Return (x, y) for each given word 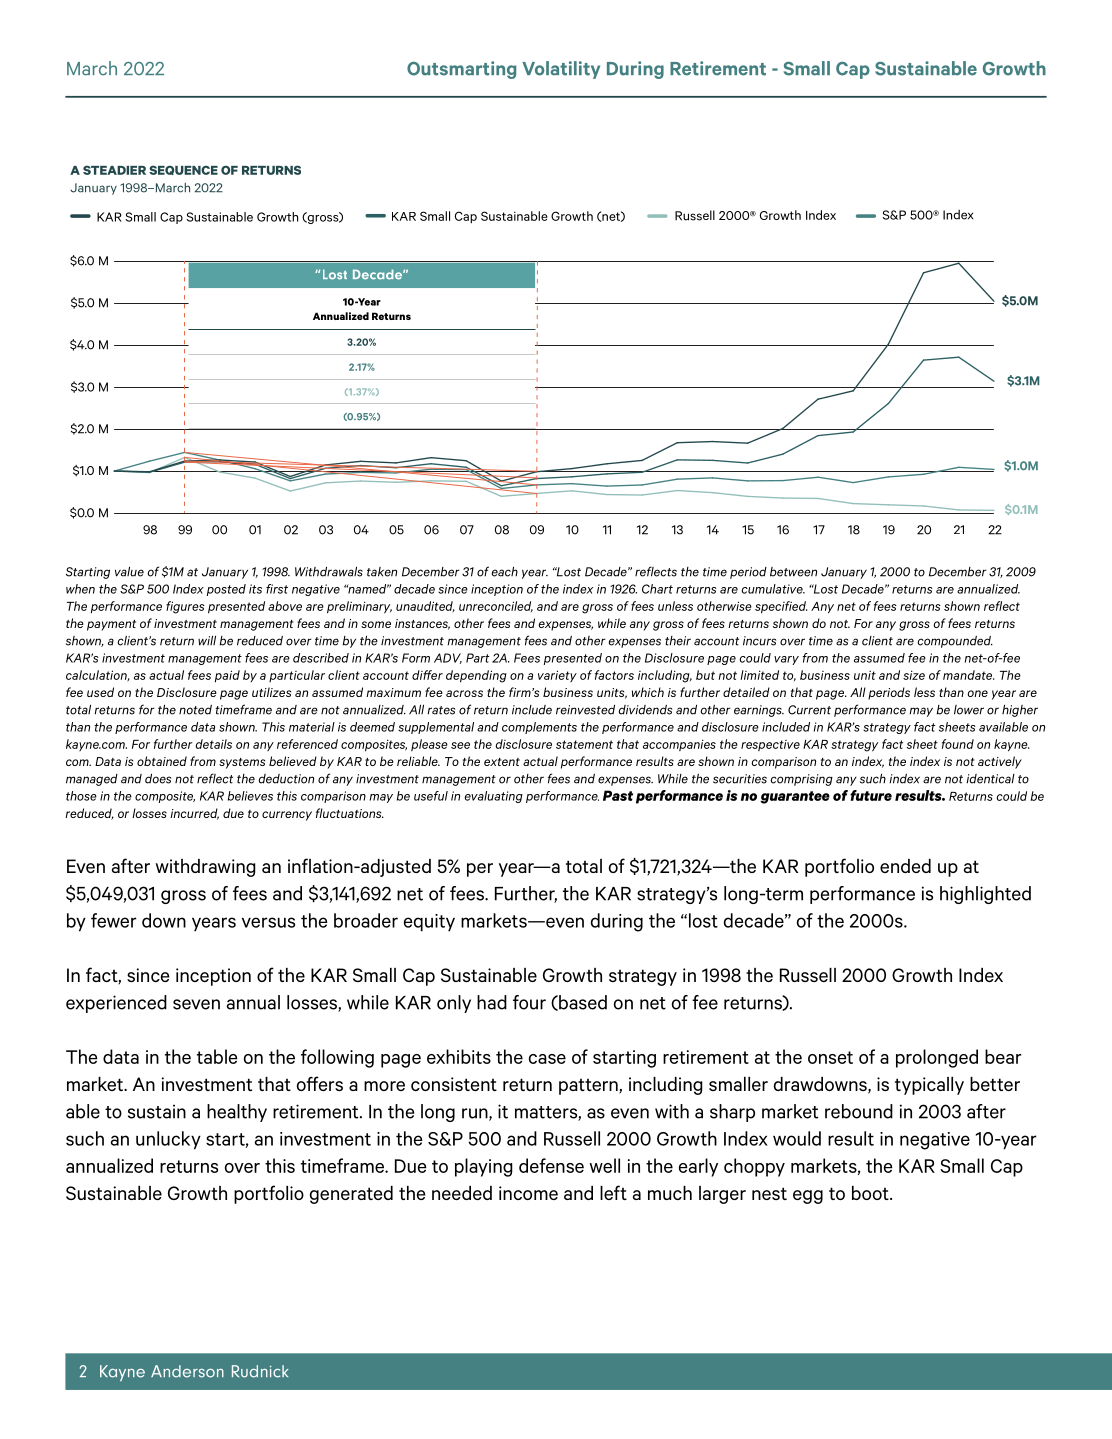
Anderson (187, 1371)
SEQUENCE (183, 170)
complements (539, 728)
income (528, 1193)
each (504, 572)
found (958, 744)
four (529, 1002)
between (793, 572)
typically (929, 1086)
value (129, 572)
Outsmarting (461, 70)
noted (195, 710)
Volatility (561, 70)
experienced (116, 1004)
